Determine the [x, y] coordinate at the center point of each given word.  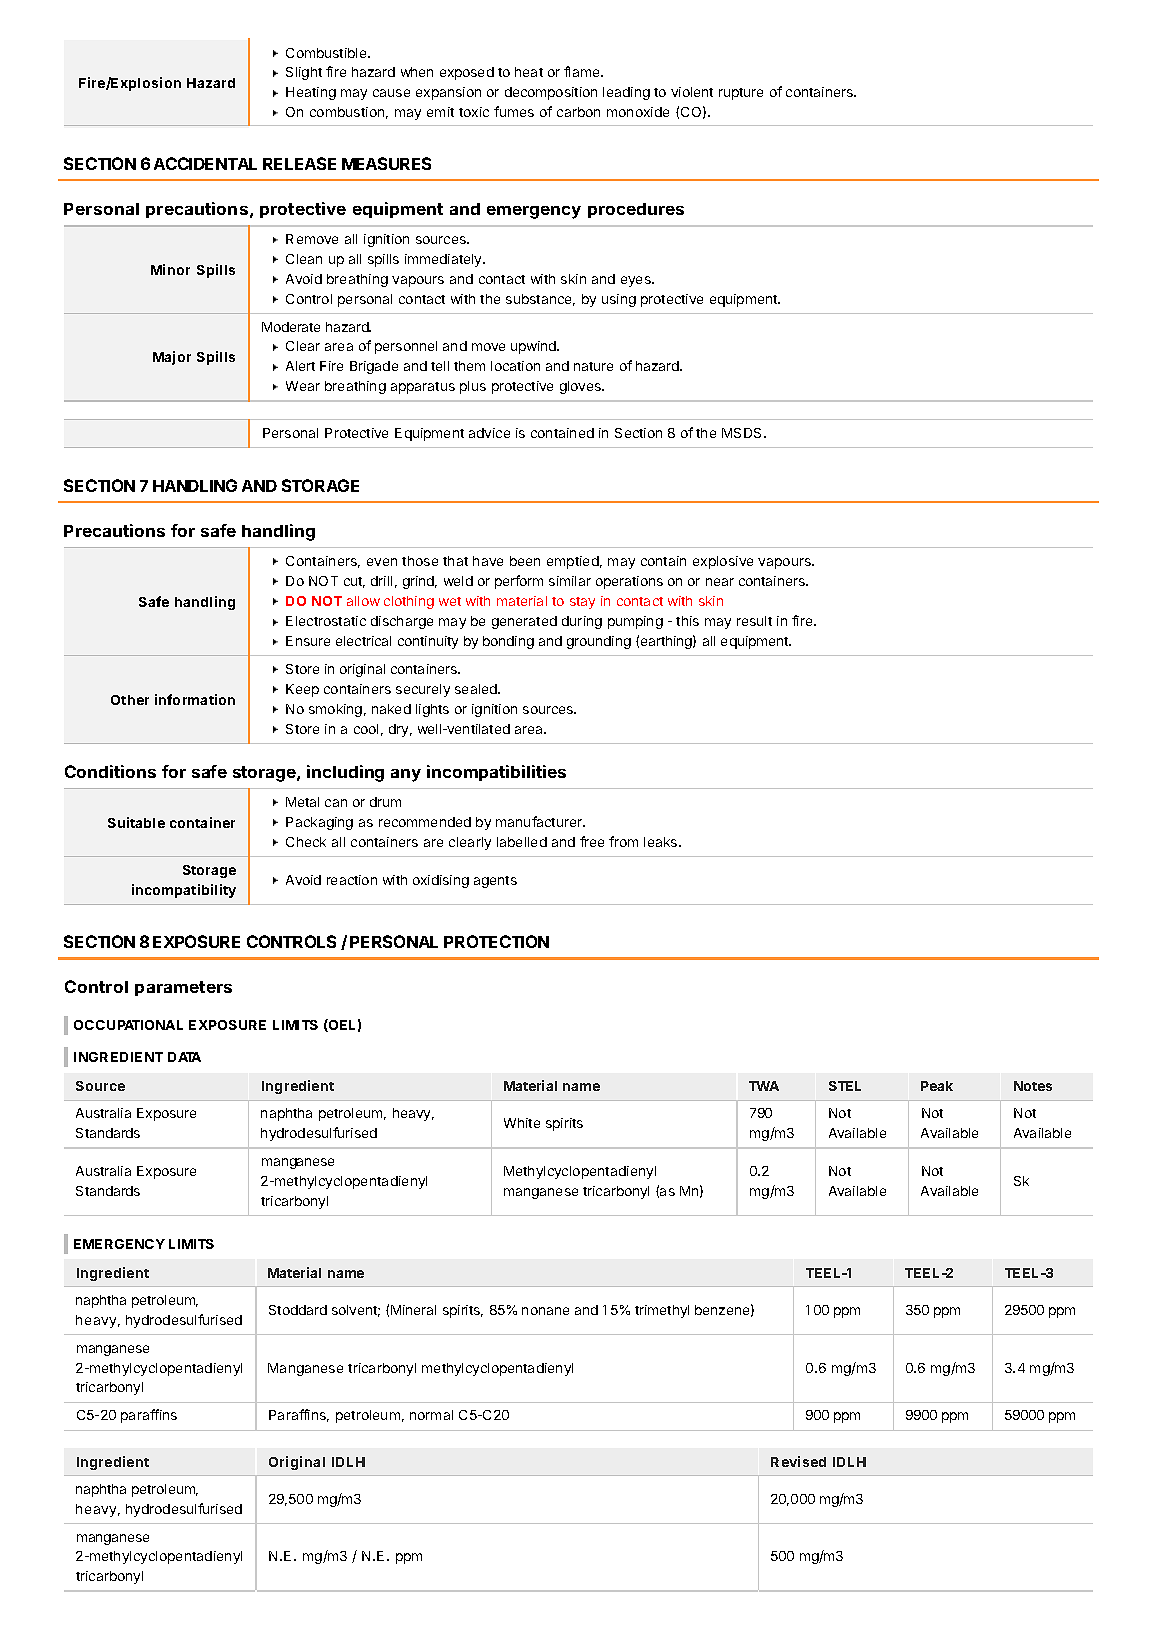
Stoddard [298, 1310]
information [195, 699]
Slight [304, 73]
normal [431, 1415]
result [754, 621]
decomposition [551, 93]
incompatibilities [496, 773]
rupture [741, 94]
